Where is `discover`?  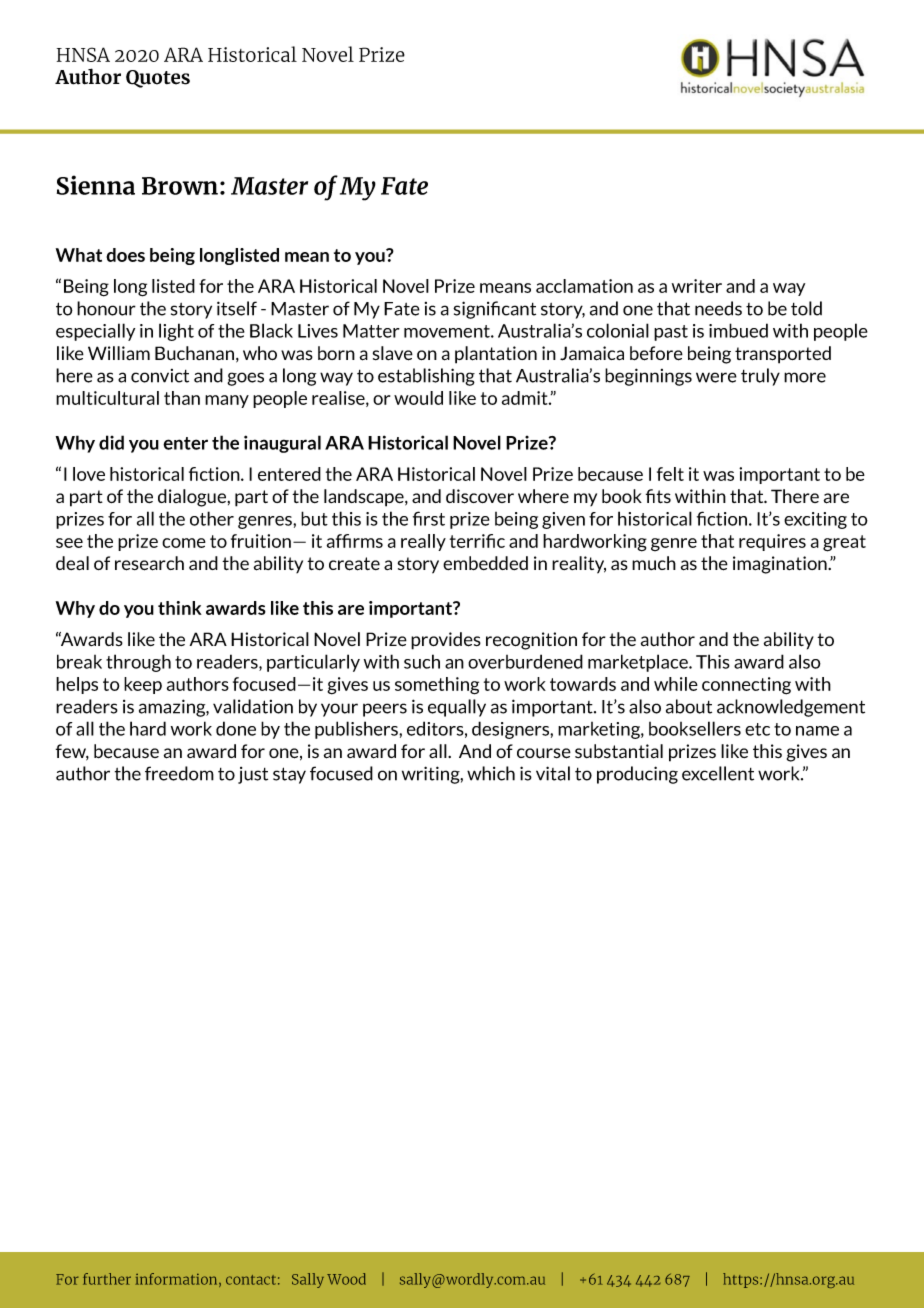
discover is located at coordinates (480, 496).
